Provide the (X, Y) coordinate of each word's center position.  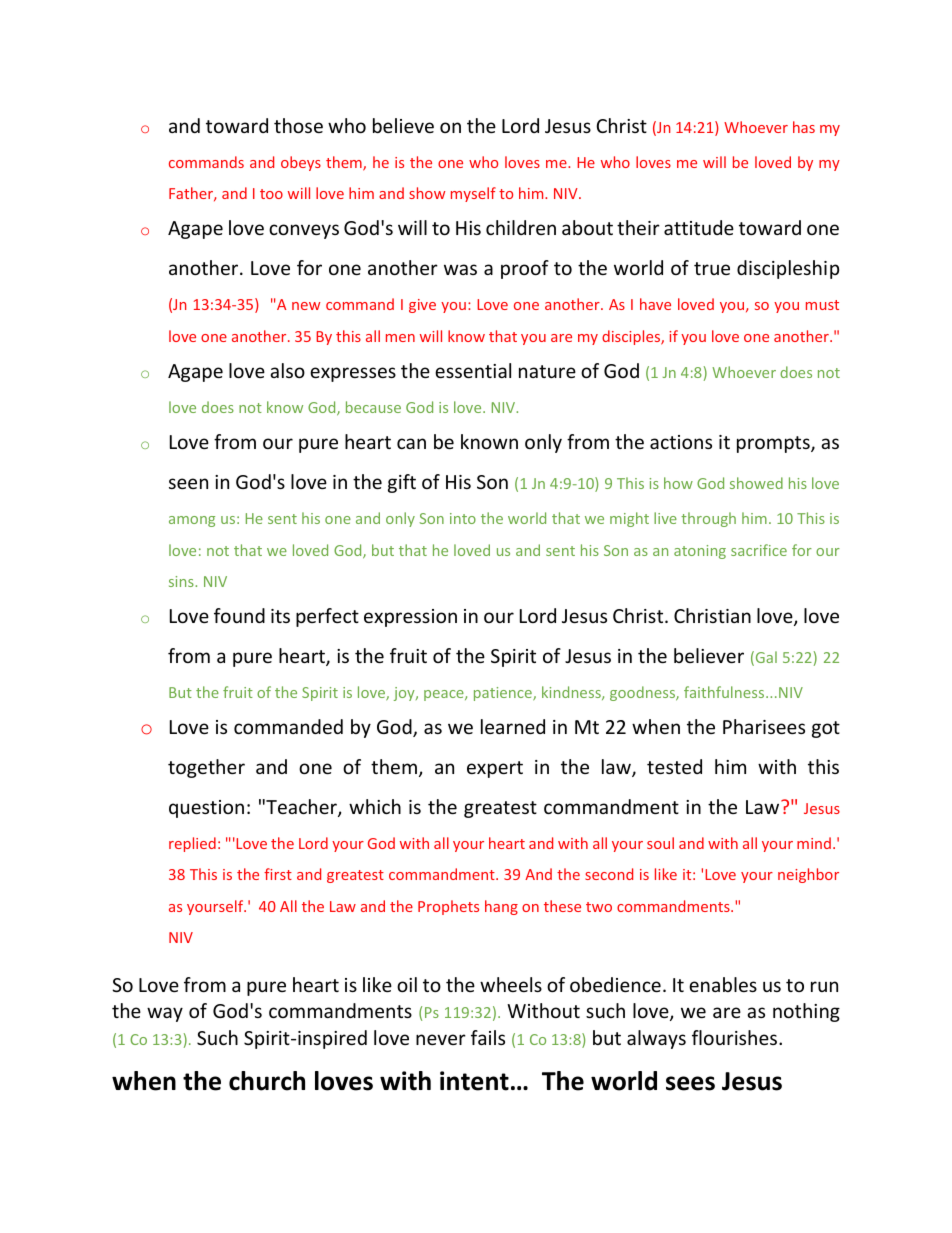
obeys (301, 163)
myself (473, 194)
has (804, 127)
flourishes (736, 1037)
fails (488, 1037)
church (267, 1081)
